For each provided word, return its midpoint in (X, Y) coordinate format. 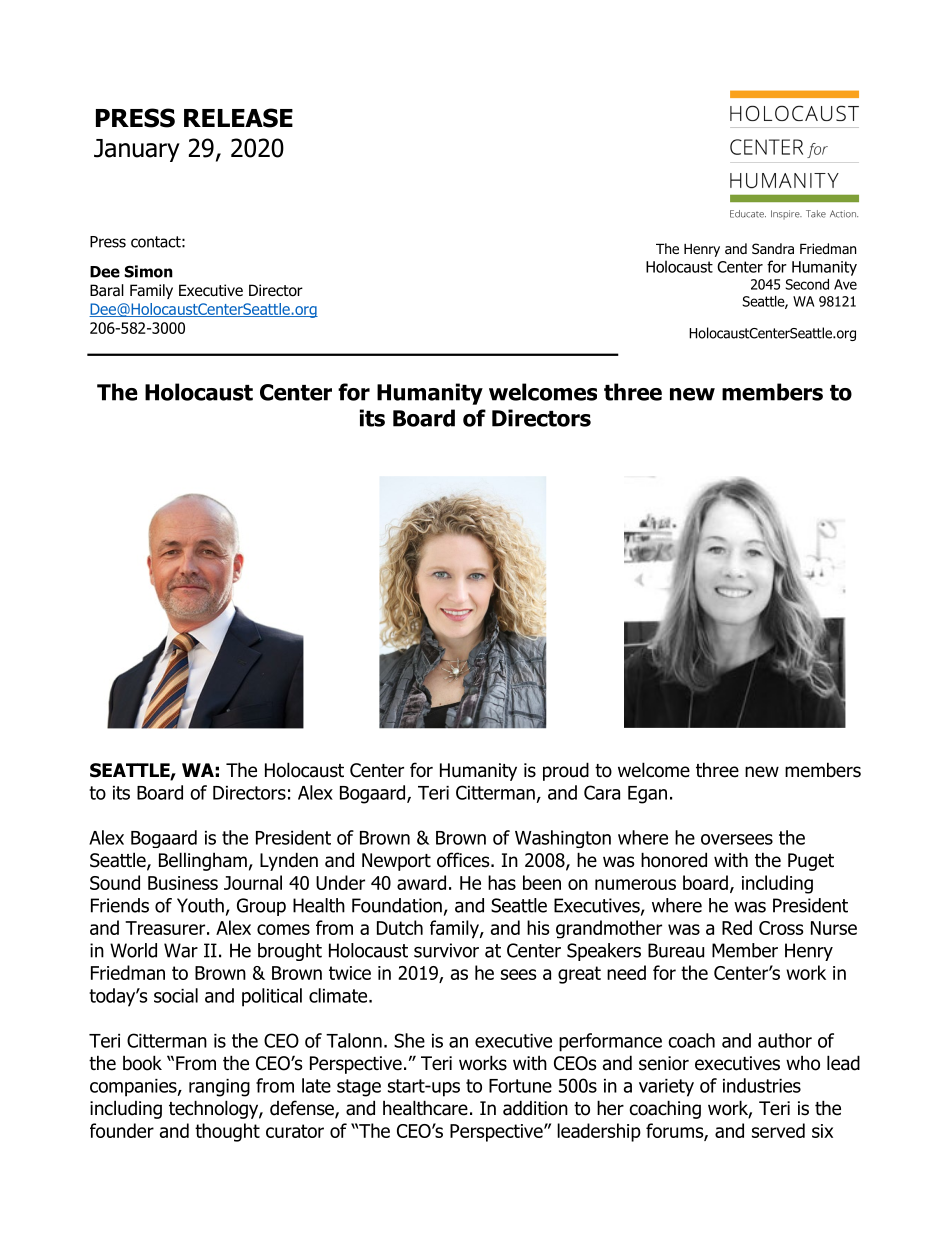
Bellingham (203, 861)
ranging (219, 1088)
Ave (845, 284)
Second (807, 284)
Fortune (520, 1086)
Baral (107, 290)
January (137, 150)
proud (566, 771)
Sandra (773, 248)
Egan (647, 795)
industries (762, 1085)
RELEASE (238, 118)
